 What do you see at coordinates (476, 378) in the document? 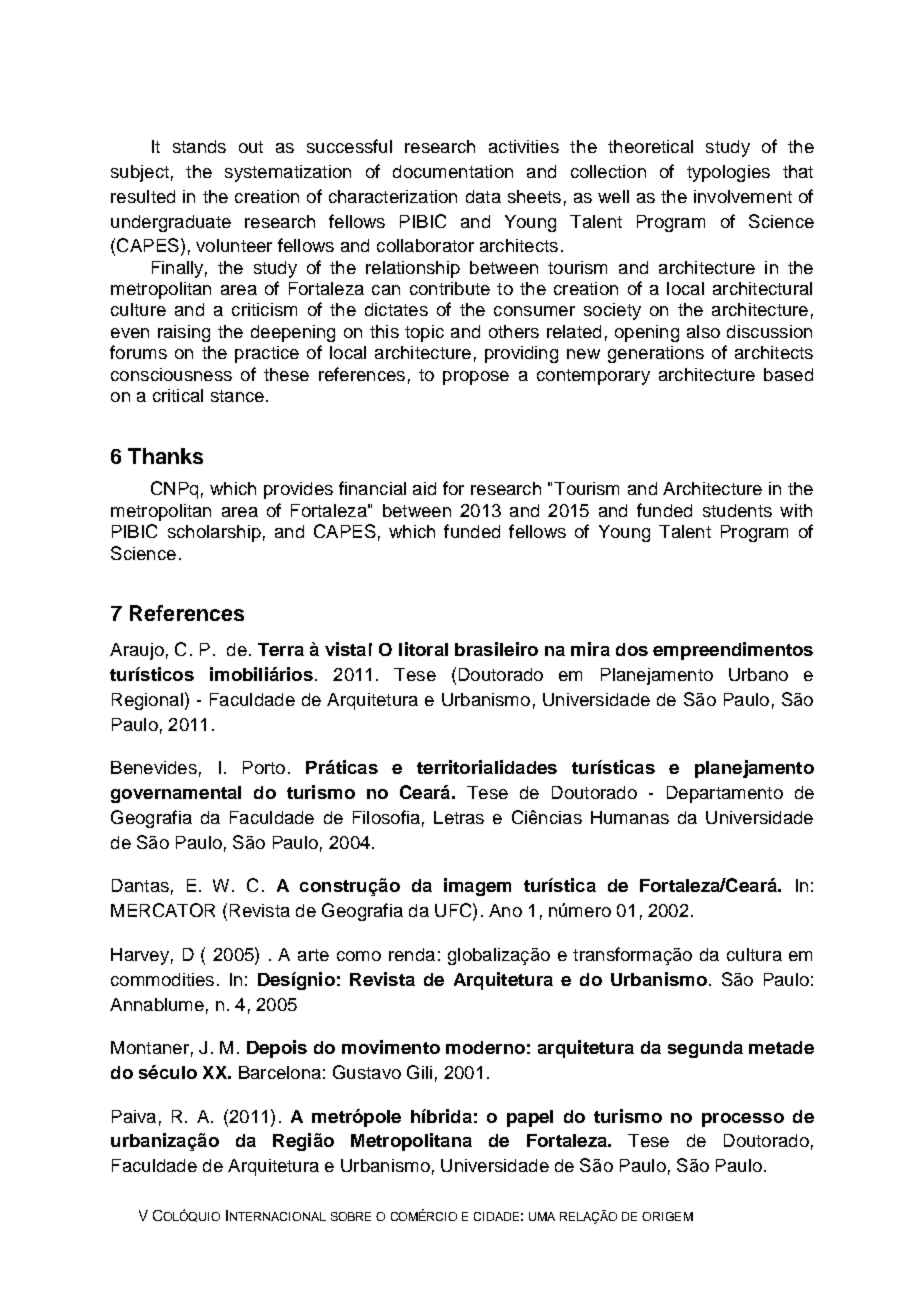
I see `propose` at bounding box center [476, 378].
